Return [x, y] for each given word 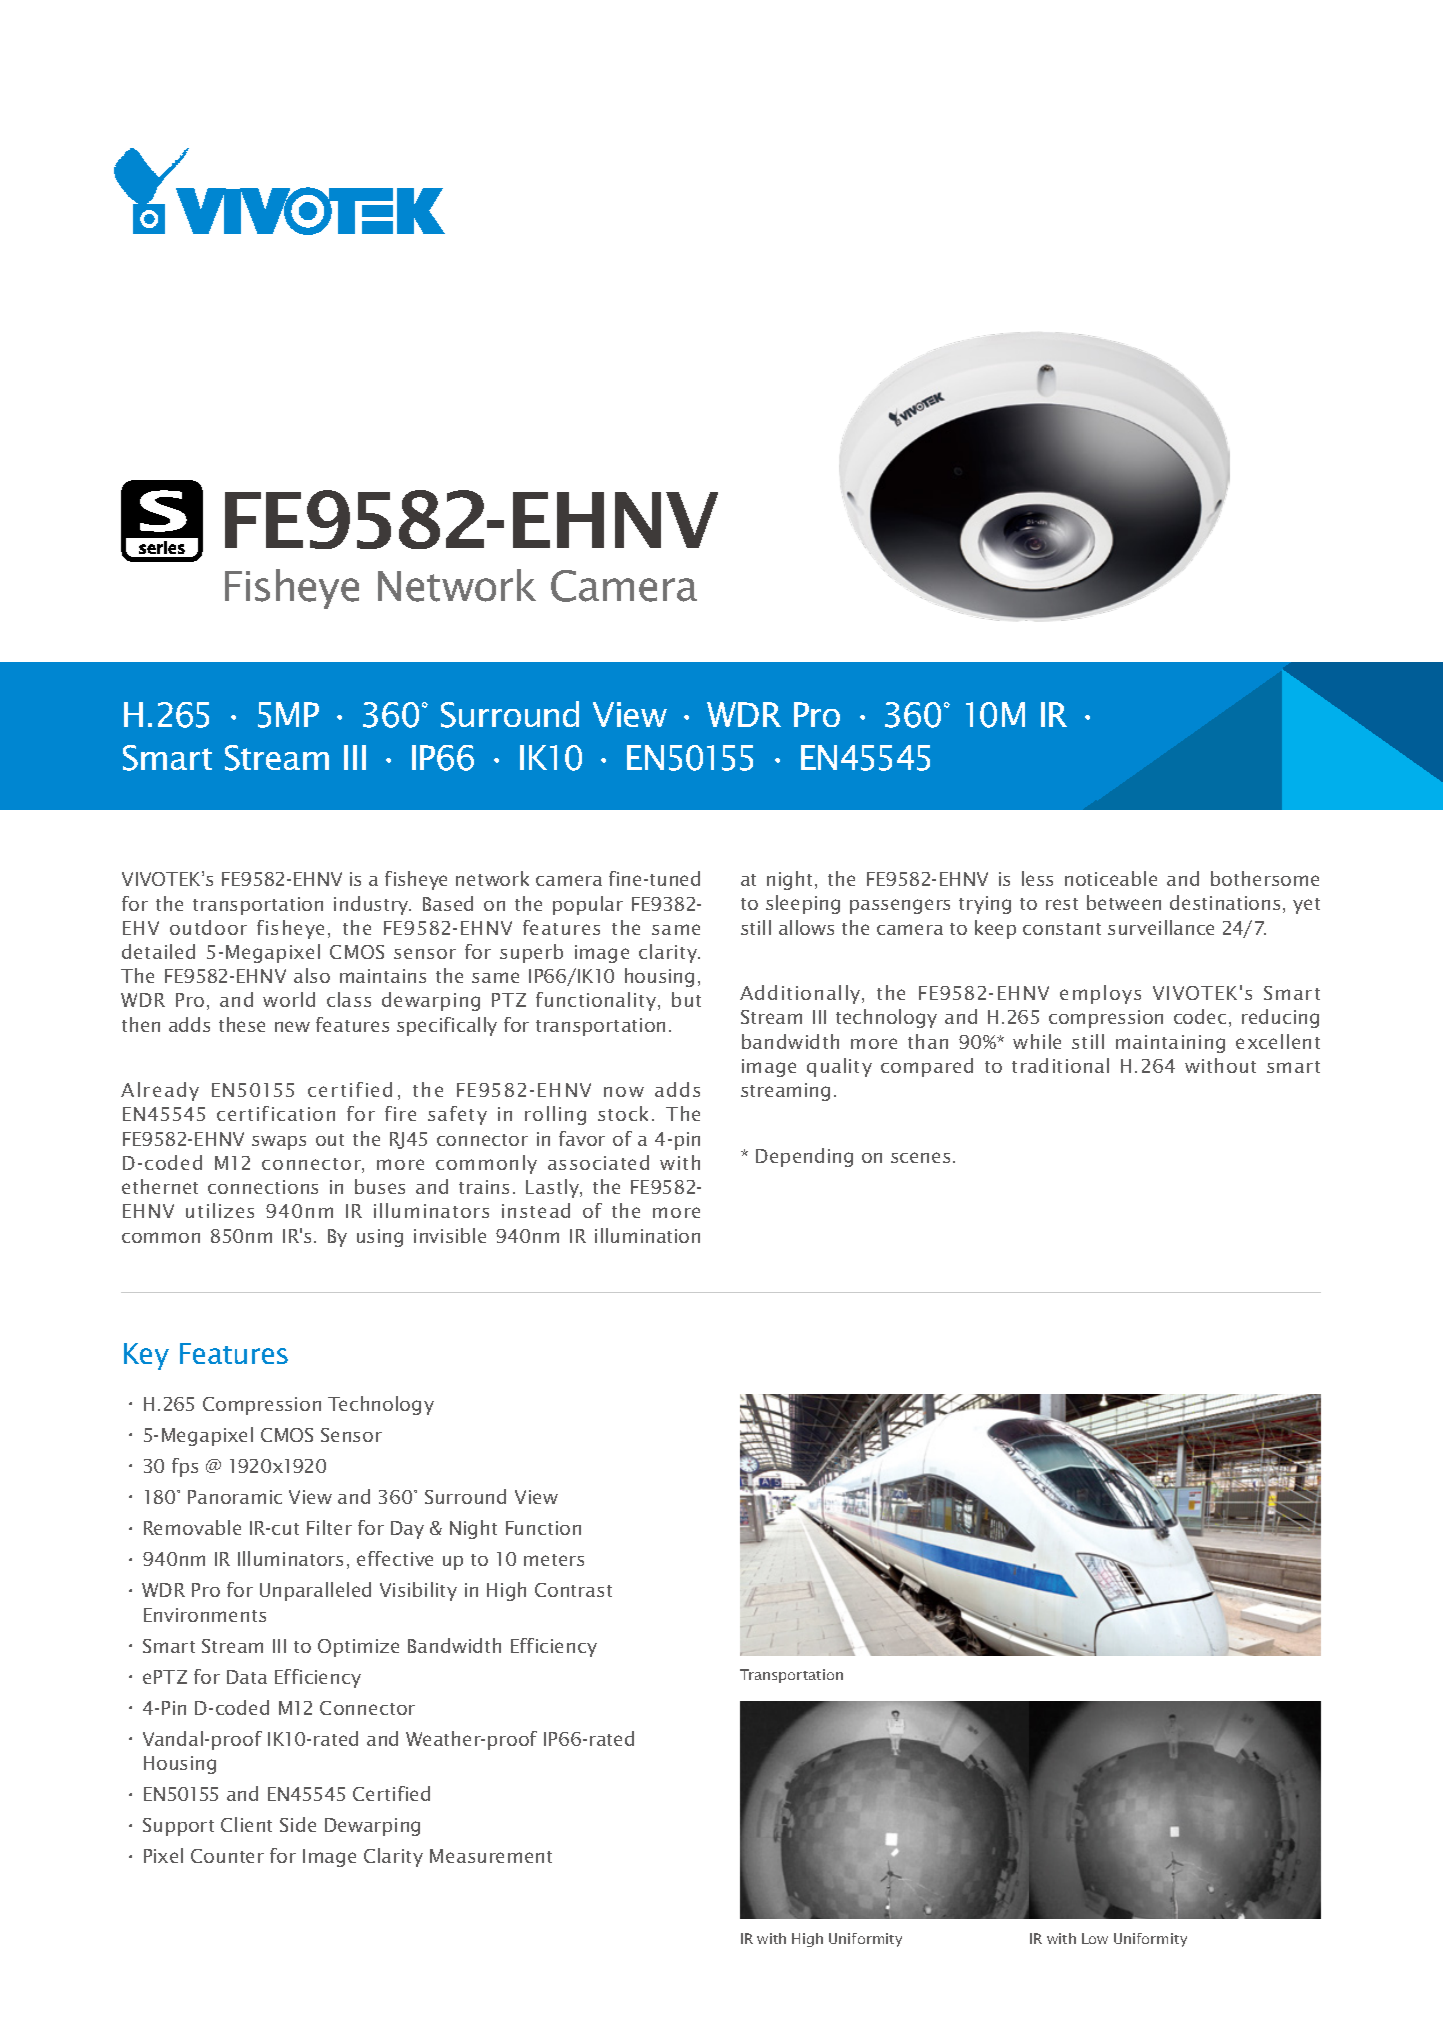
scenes [920, 1157]
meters [554, 1560]
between [1124, 902]
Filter [329, 1527]
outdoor [208, 927]
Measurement [491, 1856]
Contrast [573, 1590]
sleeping [803, 904]
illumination [647, 1235]
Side [298, 1824]
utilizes [220, 1210]
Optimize [358, 1648]
